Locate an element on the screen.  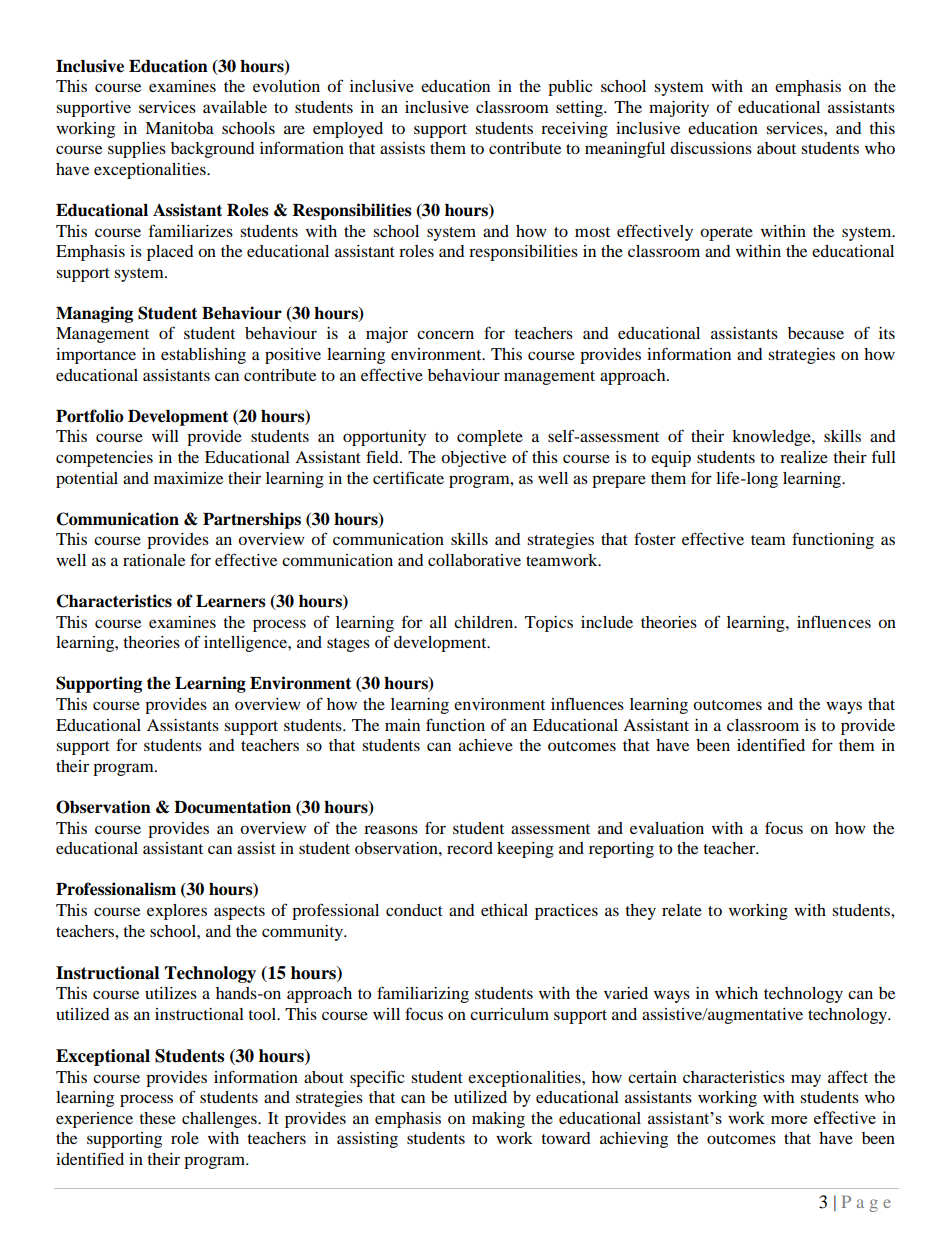
maximize is located at coordinates (188, 478).
